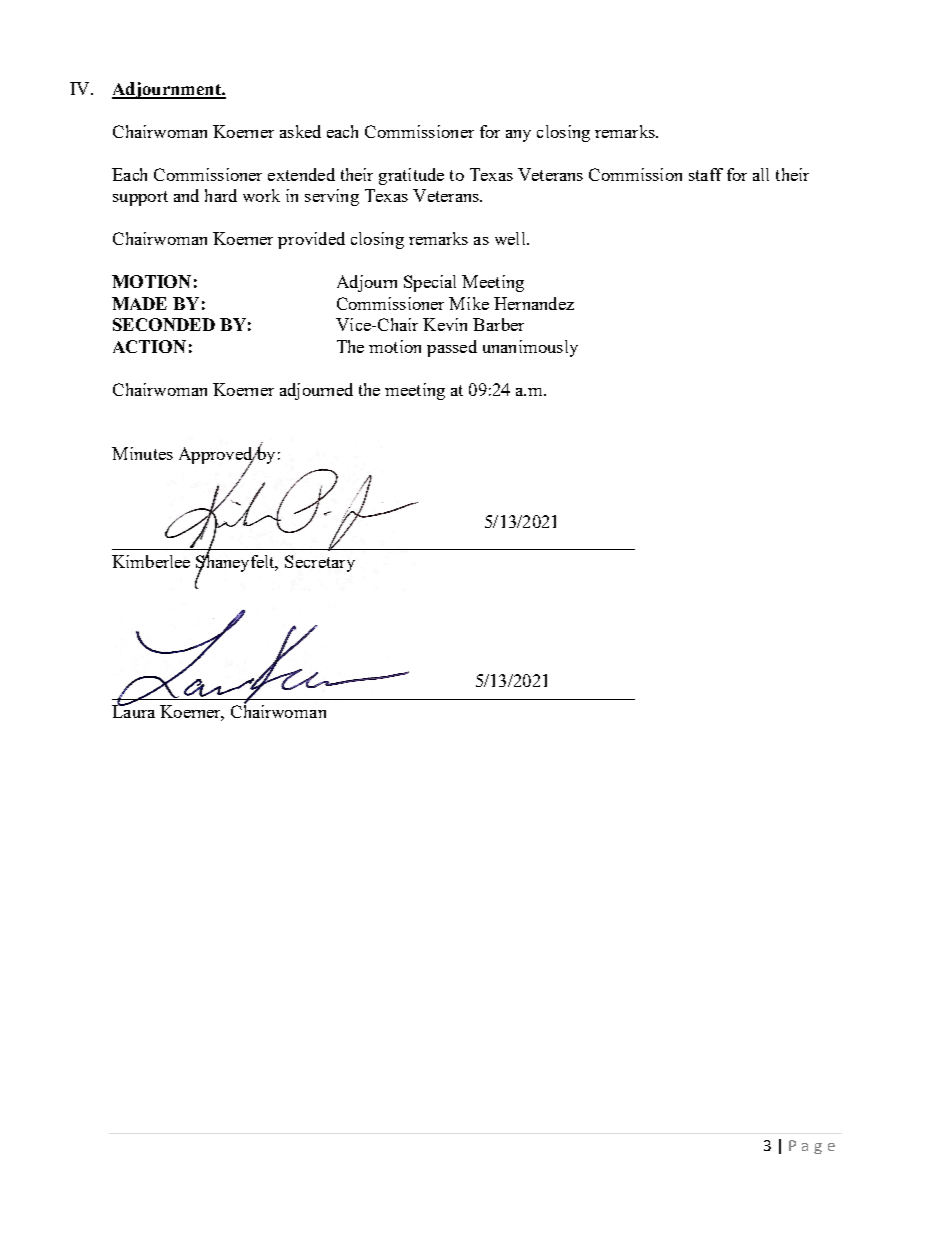 The height and width of the screenshot is (1233, 952). I want to click on Secretary, so click(320, 563).
